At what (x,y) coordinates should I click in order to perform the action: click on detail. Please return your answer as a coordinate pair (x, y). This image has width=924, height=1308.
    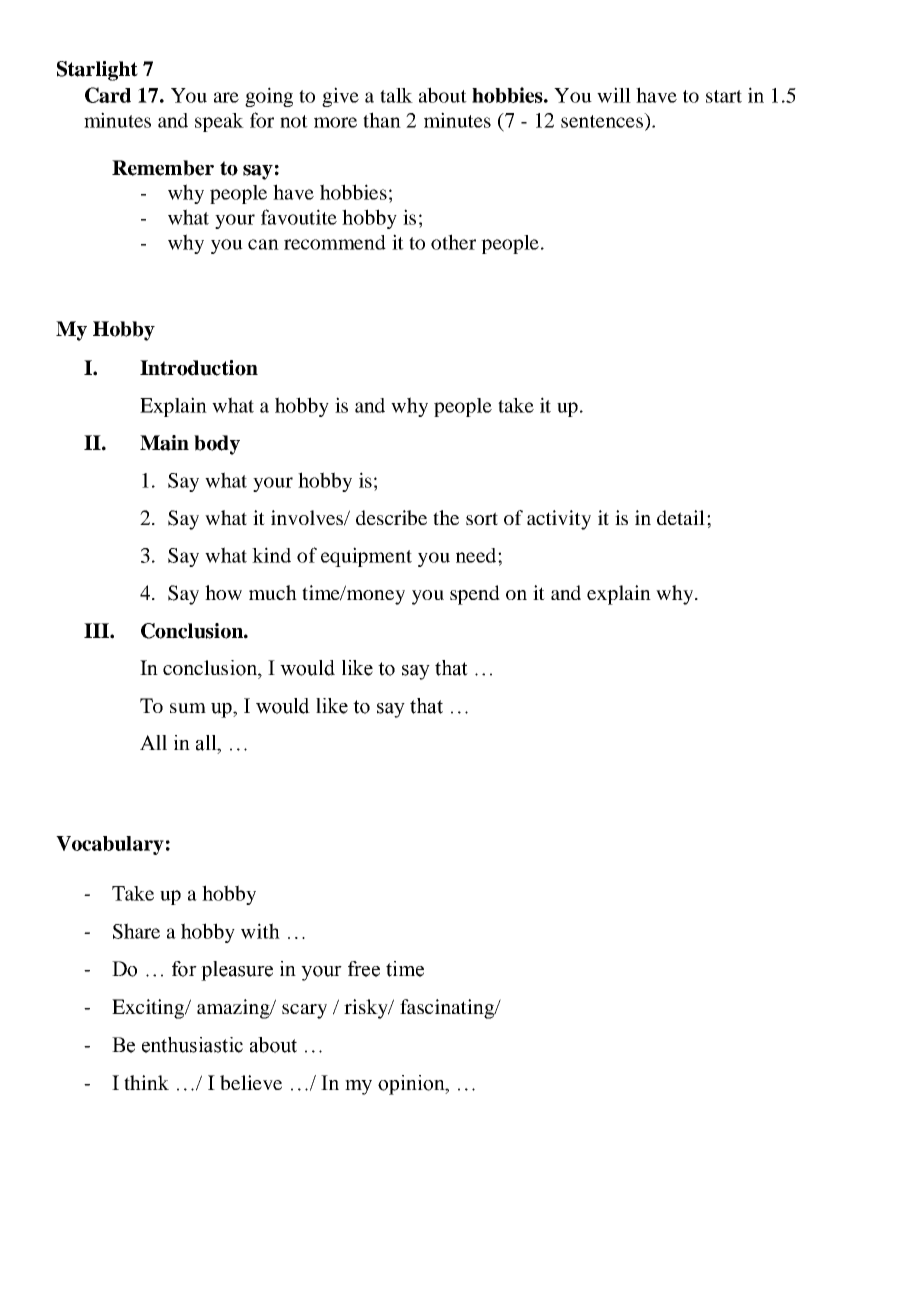
    Looking at the image, I should click on (681, 517).
